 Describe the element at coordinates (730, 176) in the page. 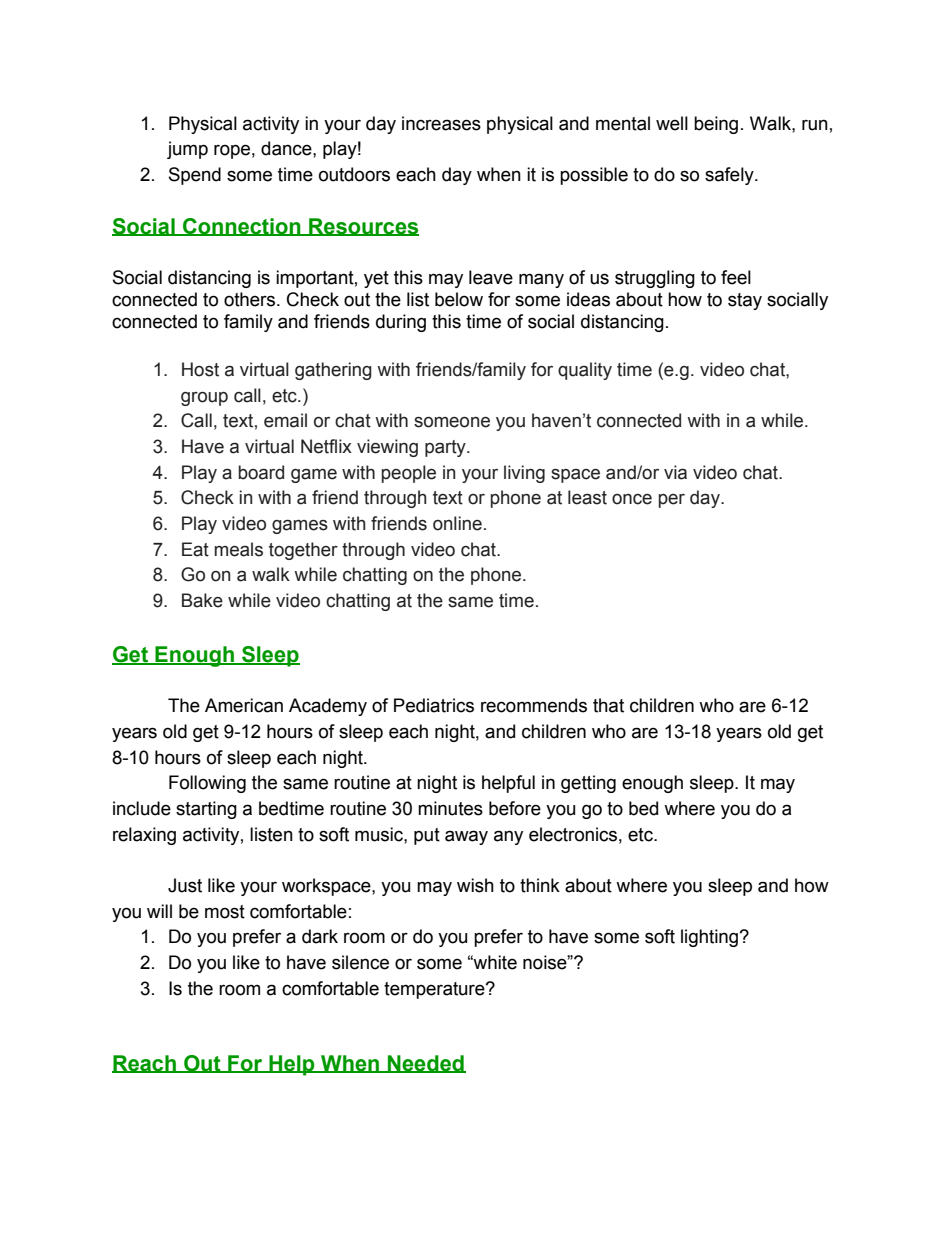

I see `safely` at that location.
